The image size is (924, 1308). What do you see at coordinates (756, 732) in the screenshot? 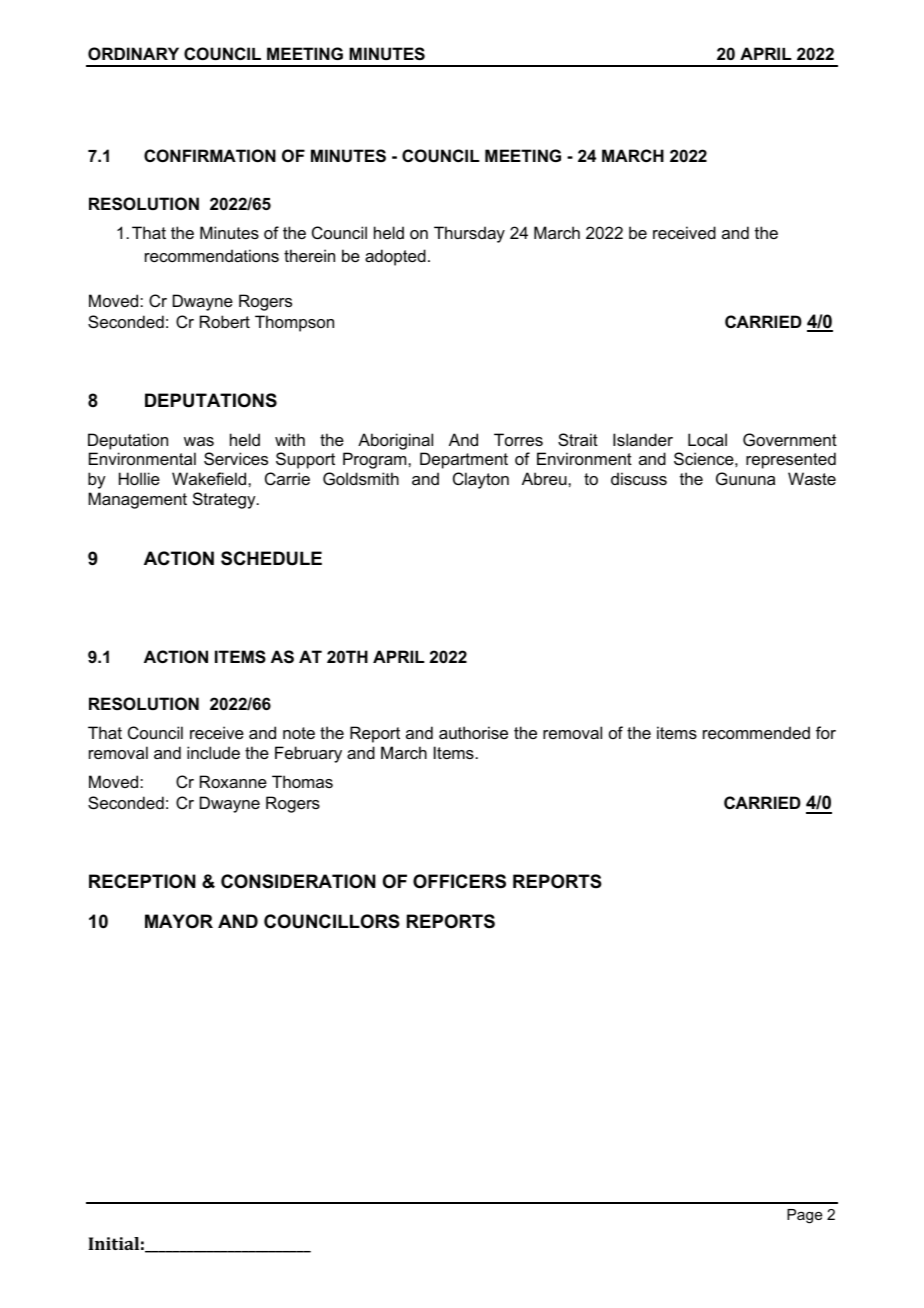
I see `recommended` at bounding box center [756, 732].
